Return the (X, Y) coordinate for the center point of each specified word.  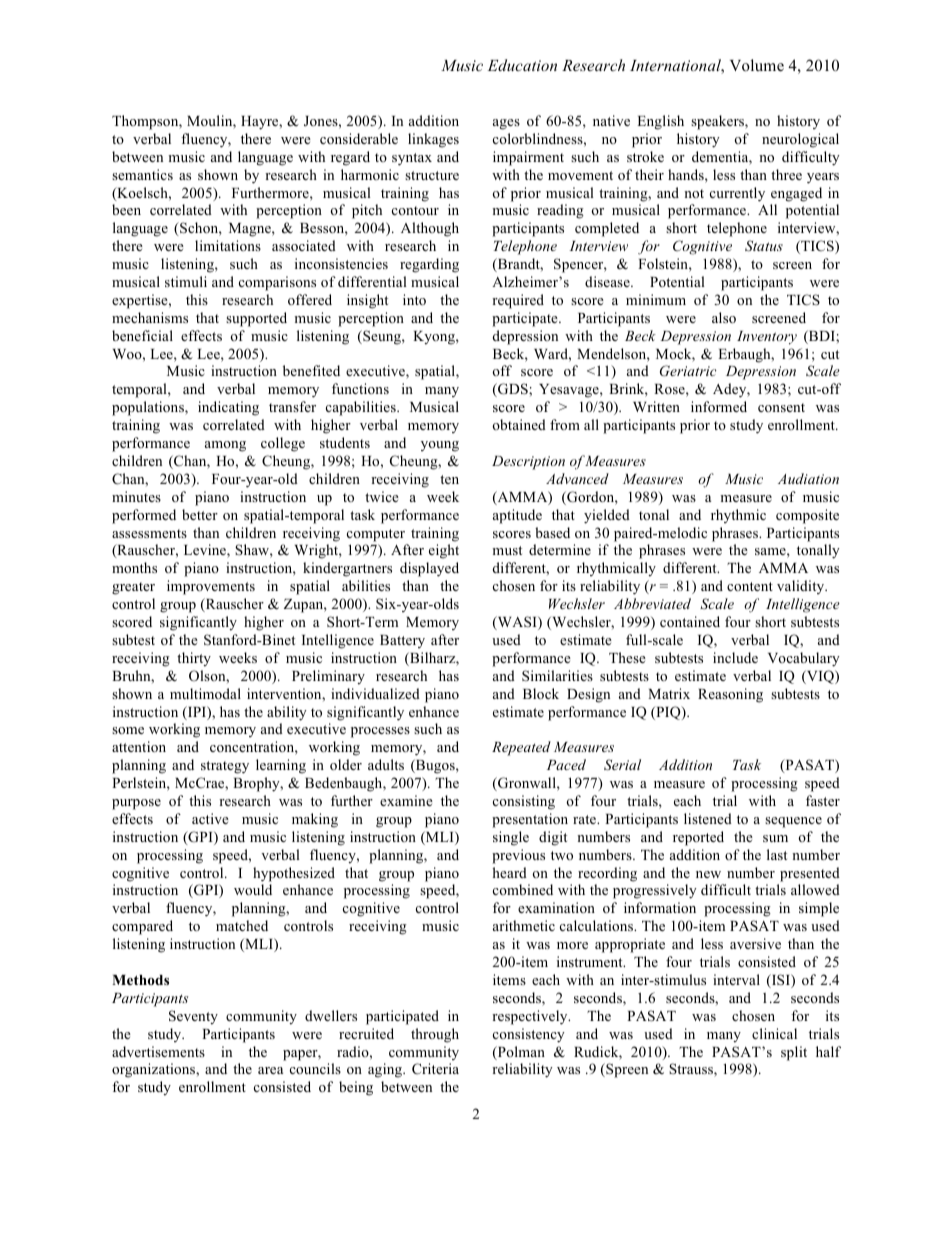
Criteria (435, 1069)
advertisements (158, 1051)
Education (522, 65)
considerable (359, 138)
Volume (757, 65)
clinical (774, 1033)
